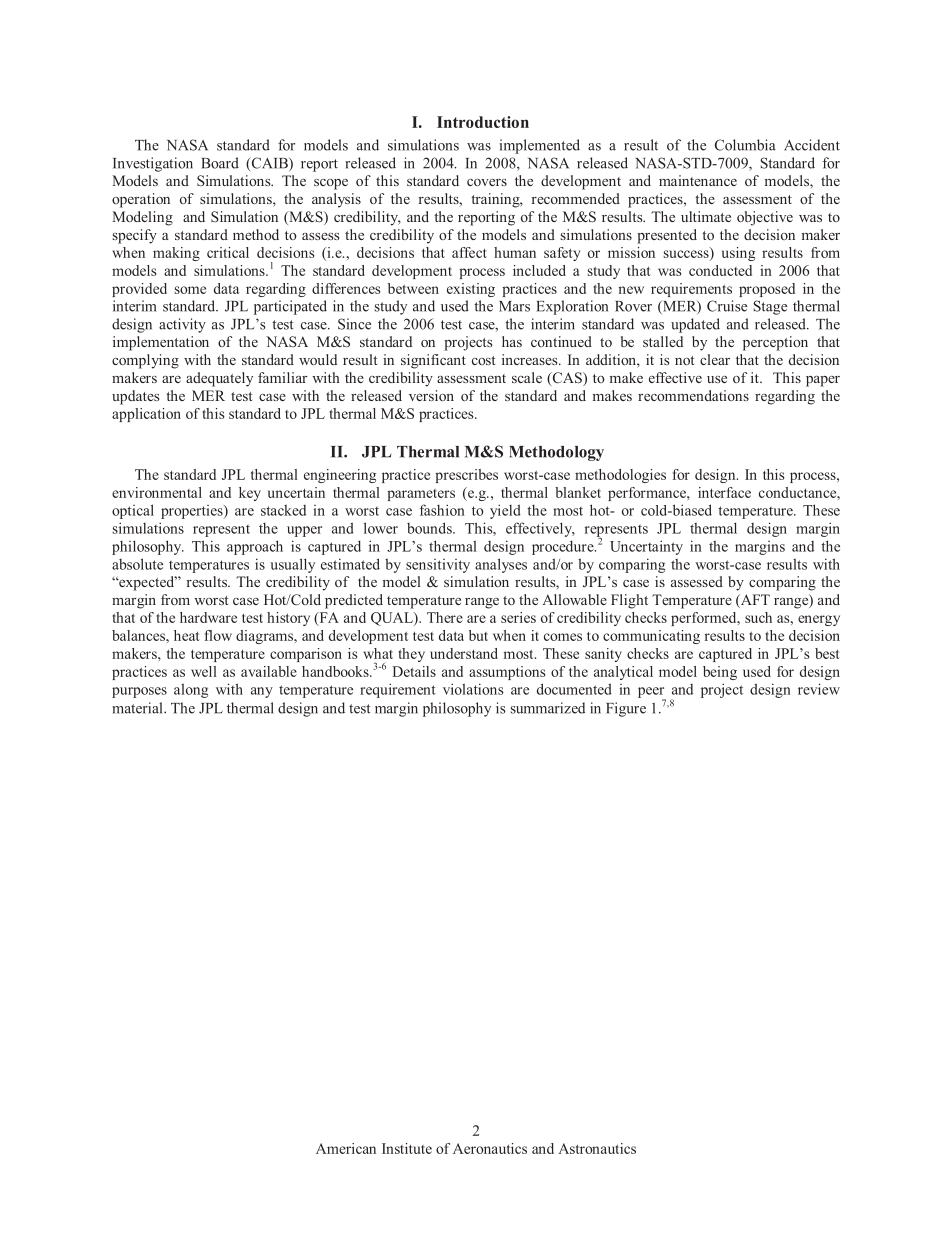  Describe the element at coordinates (218, 635) in the page. I see `flow` at that location.
